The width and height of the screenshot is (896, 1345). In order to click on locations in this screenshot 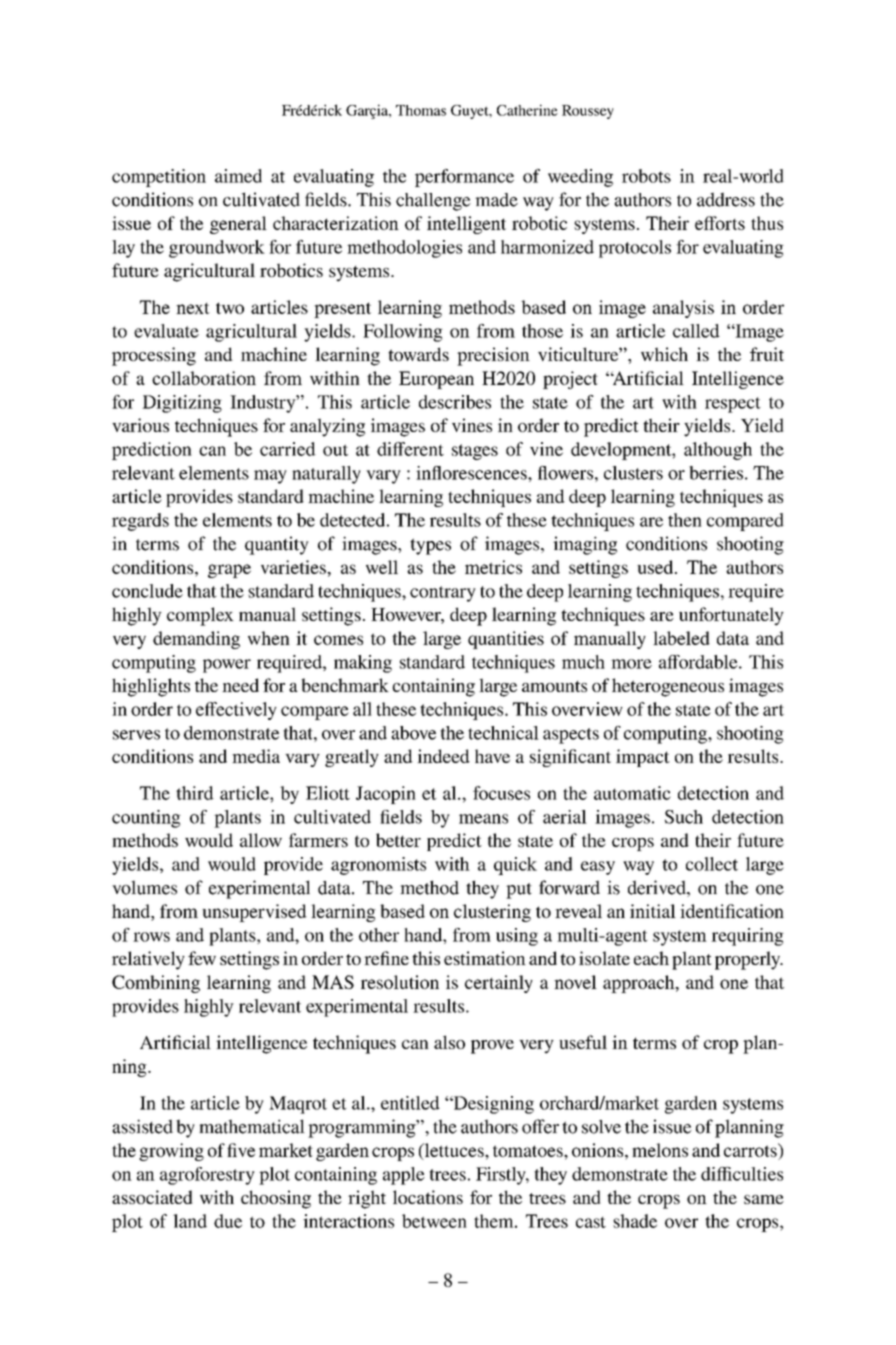, I will do `click(428, 1197)`.
